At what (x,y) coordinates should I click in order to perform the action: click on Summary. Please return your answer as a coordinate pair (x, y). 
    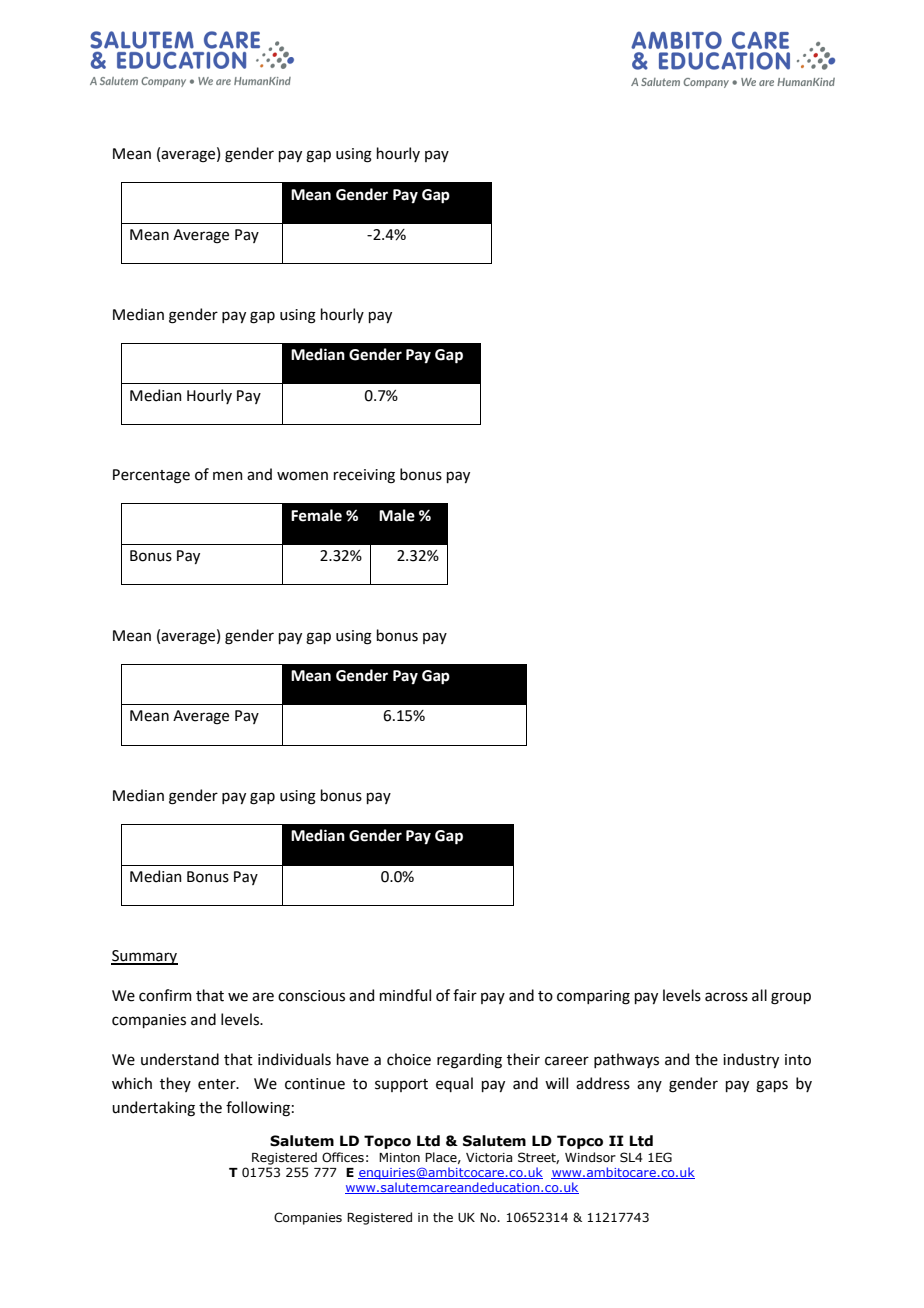
    Looking at the image, I should click on (144, 957).
